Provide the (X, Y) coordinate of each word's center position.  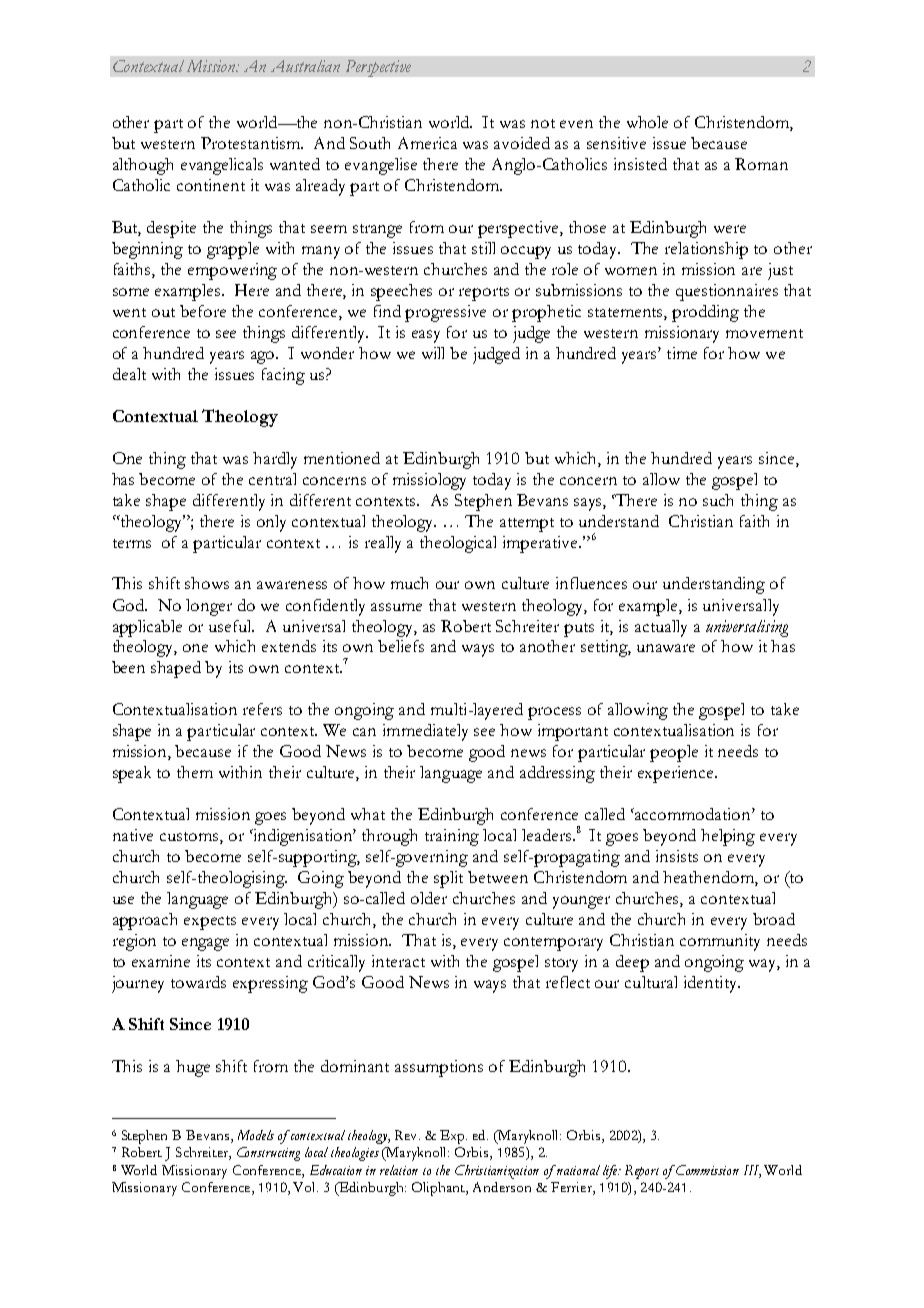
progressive (445, 313)
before (203, 311)
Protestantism (252, 143)
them (195, 772)
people (674, 753)
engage (205, 944)
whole (647, 122)
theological (458, 544)
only (271, 523)
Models (256, 1135)
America (427, 143)
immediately (425, 732)
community (720, 942)
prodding (705, 313)
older (429, 898)
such (718, 500)
